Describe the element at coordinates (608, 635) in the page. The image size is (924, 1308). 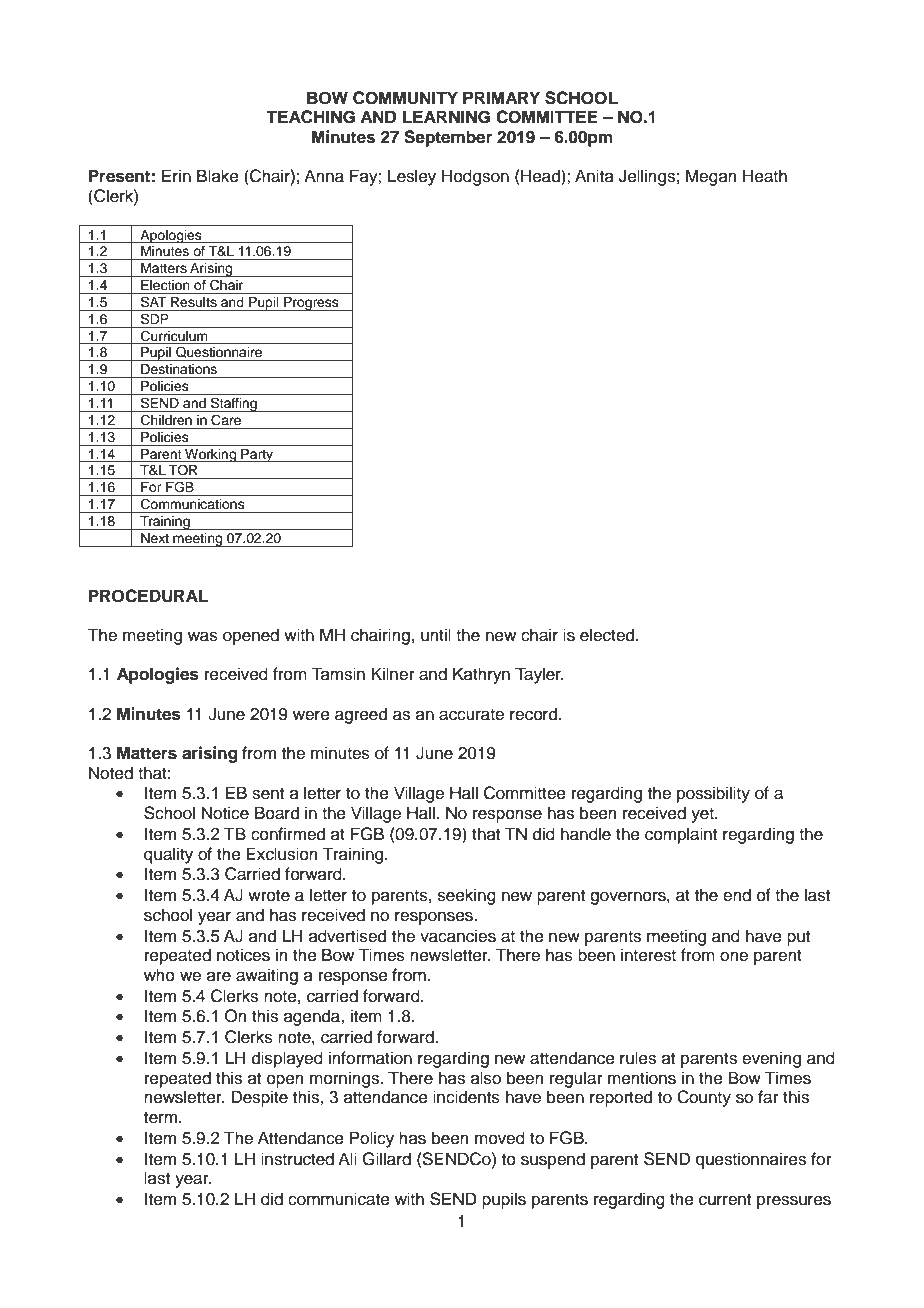
I see `elected` at that location.
